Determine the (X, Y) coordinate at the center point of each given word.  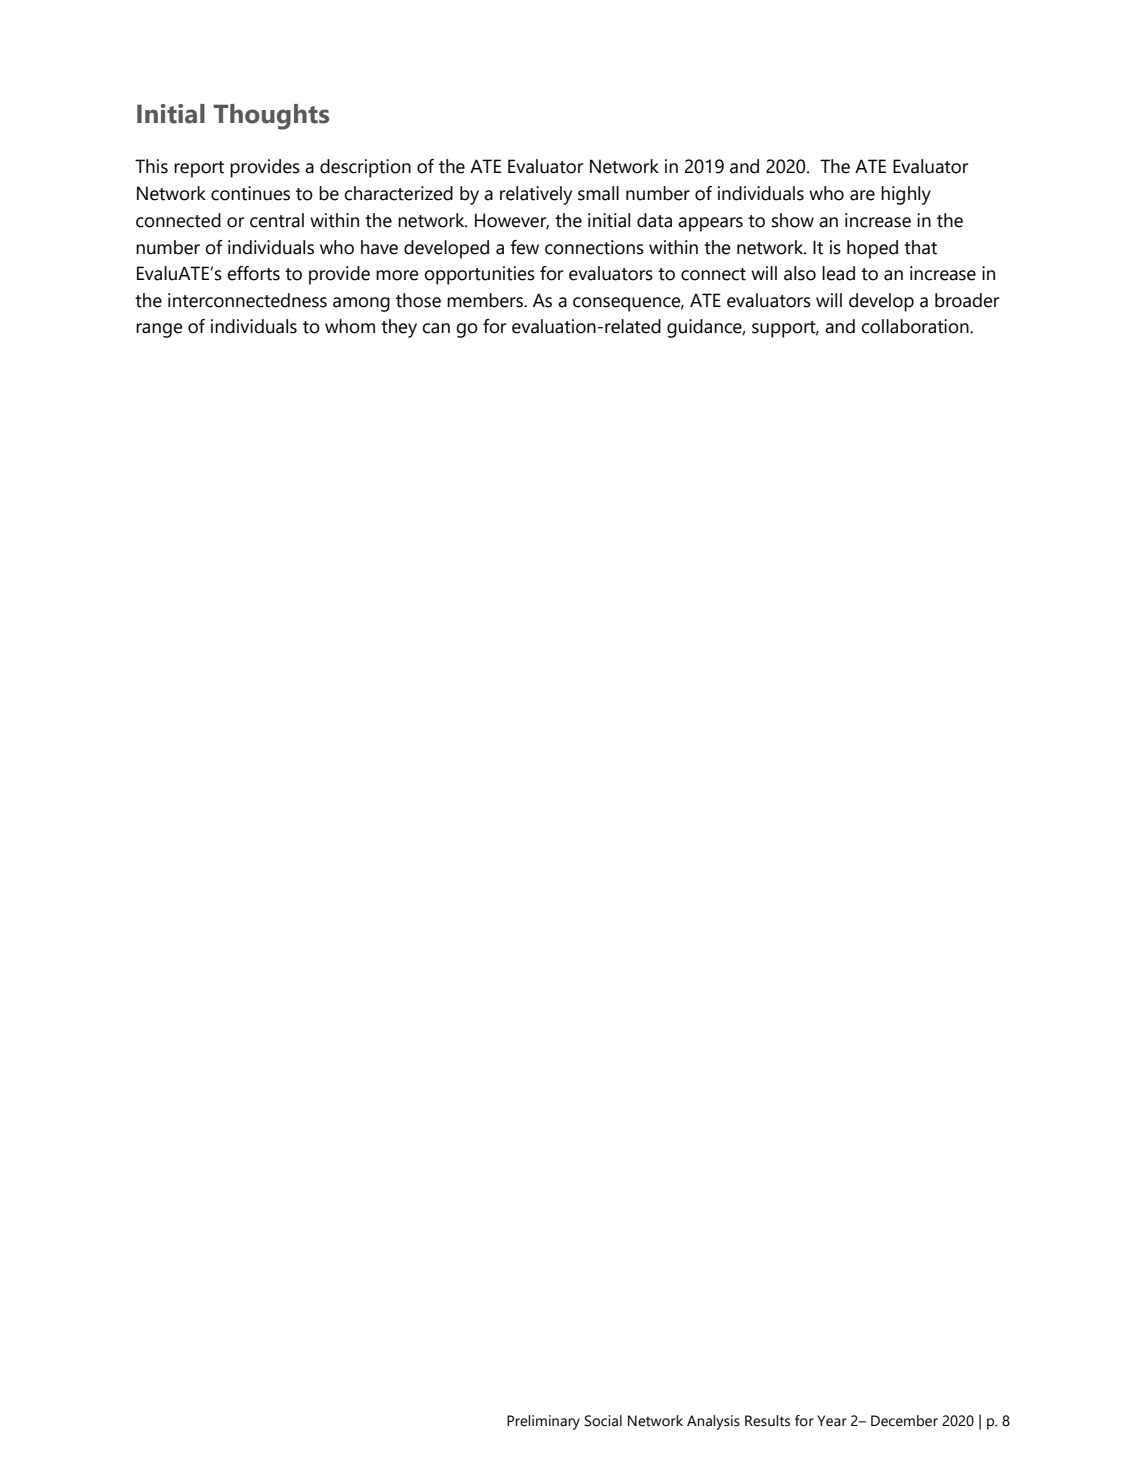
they (399, 328)
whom (350, 326)
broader (967, 300)
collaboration (916, 326)
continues (250, 193)
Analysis (713, 1422)
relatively (536, 195)
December (904, 1421)
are (862, 195)
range (159, 330)
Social (603, 1421)
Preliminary (543, 1422)
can (436, 328)
